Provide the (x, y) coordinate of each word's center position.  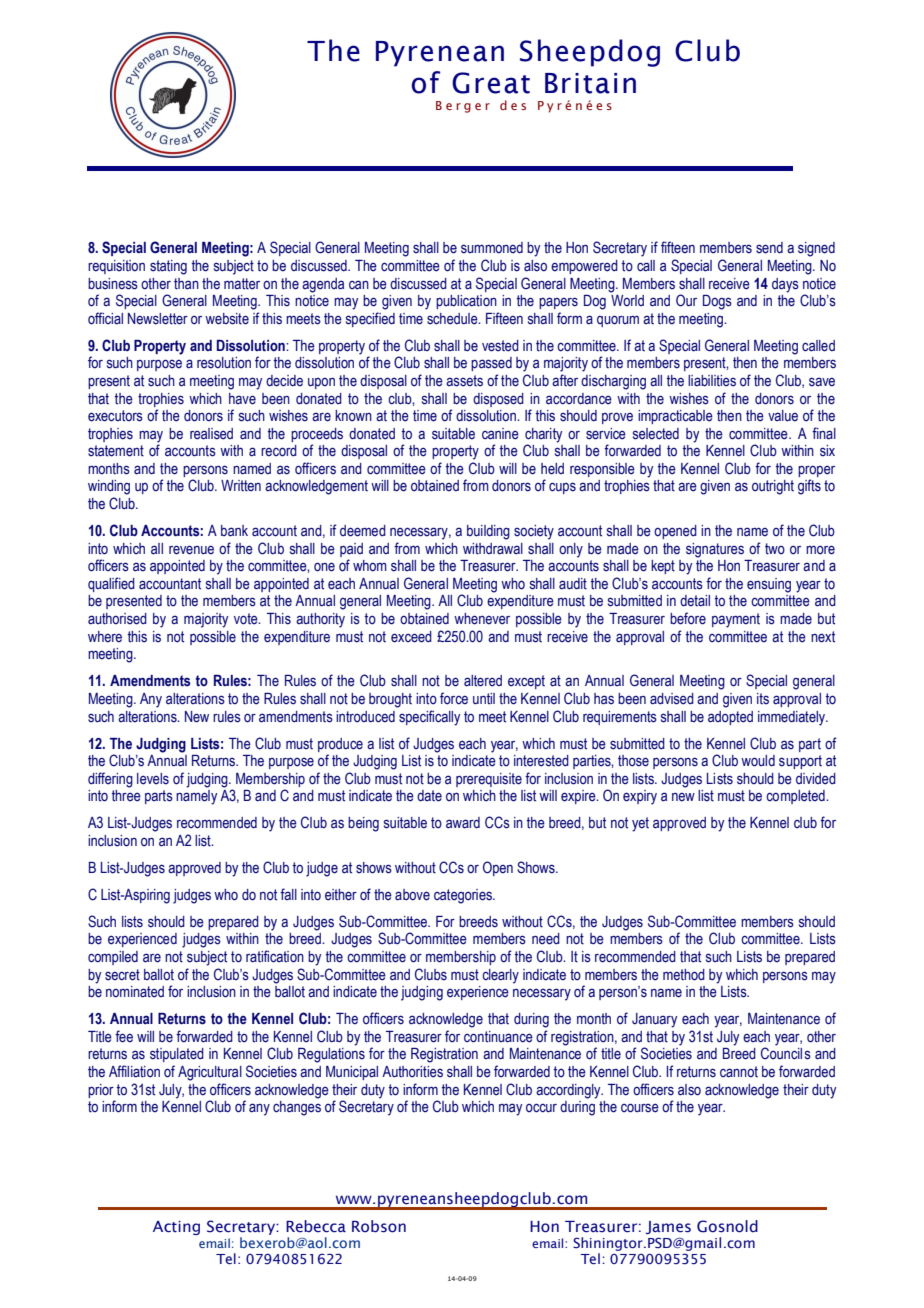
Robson (379, 1226)
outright (773, 487)
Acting (176, 1228)
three (126, 796)
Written (241, 486)
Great (491, 83)
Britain (590, 83)
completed (796, 797)
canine (500, 434)
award (463, 823)
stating (168, 267)
